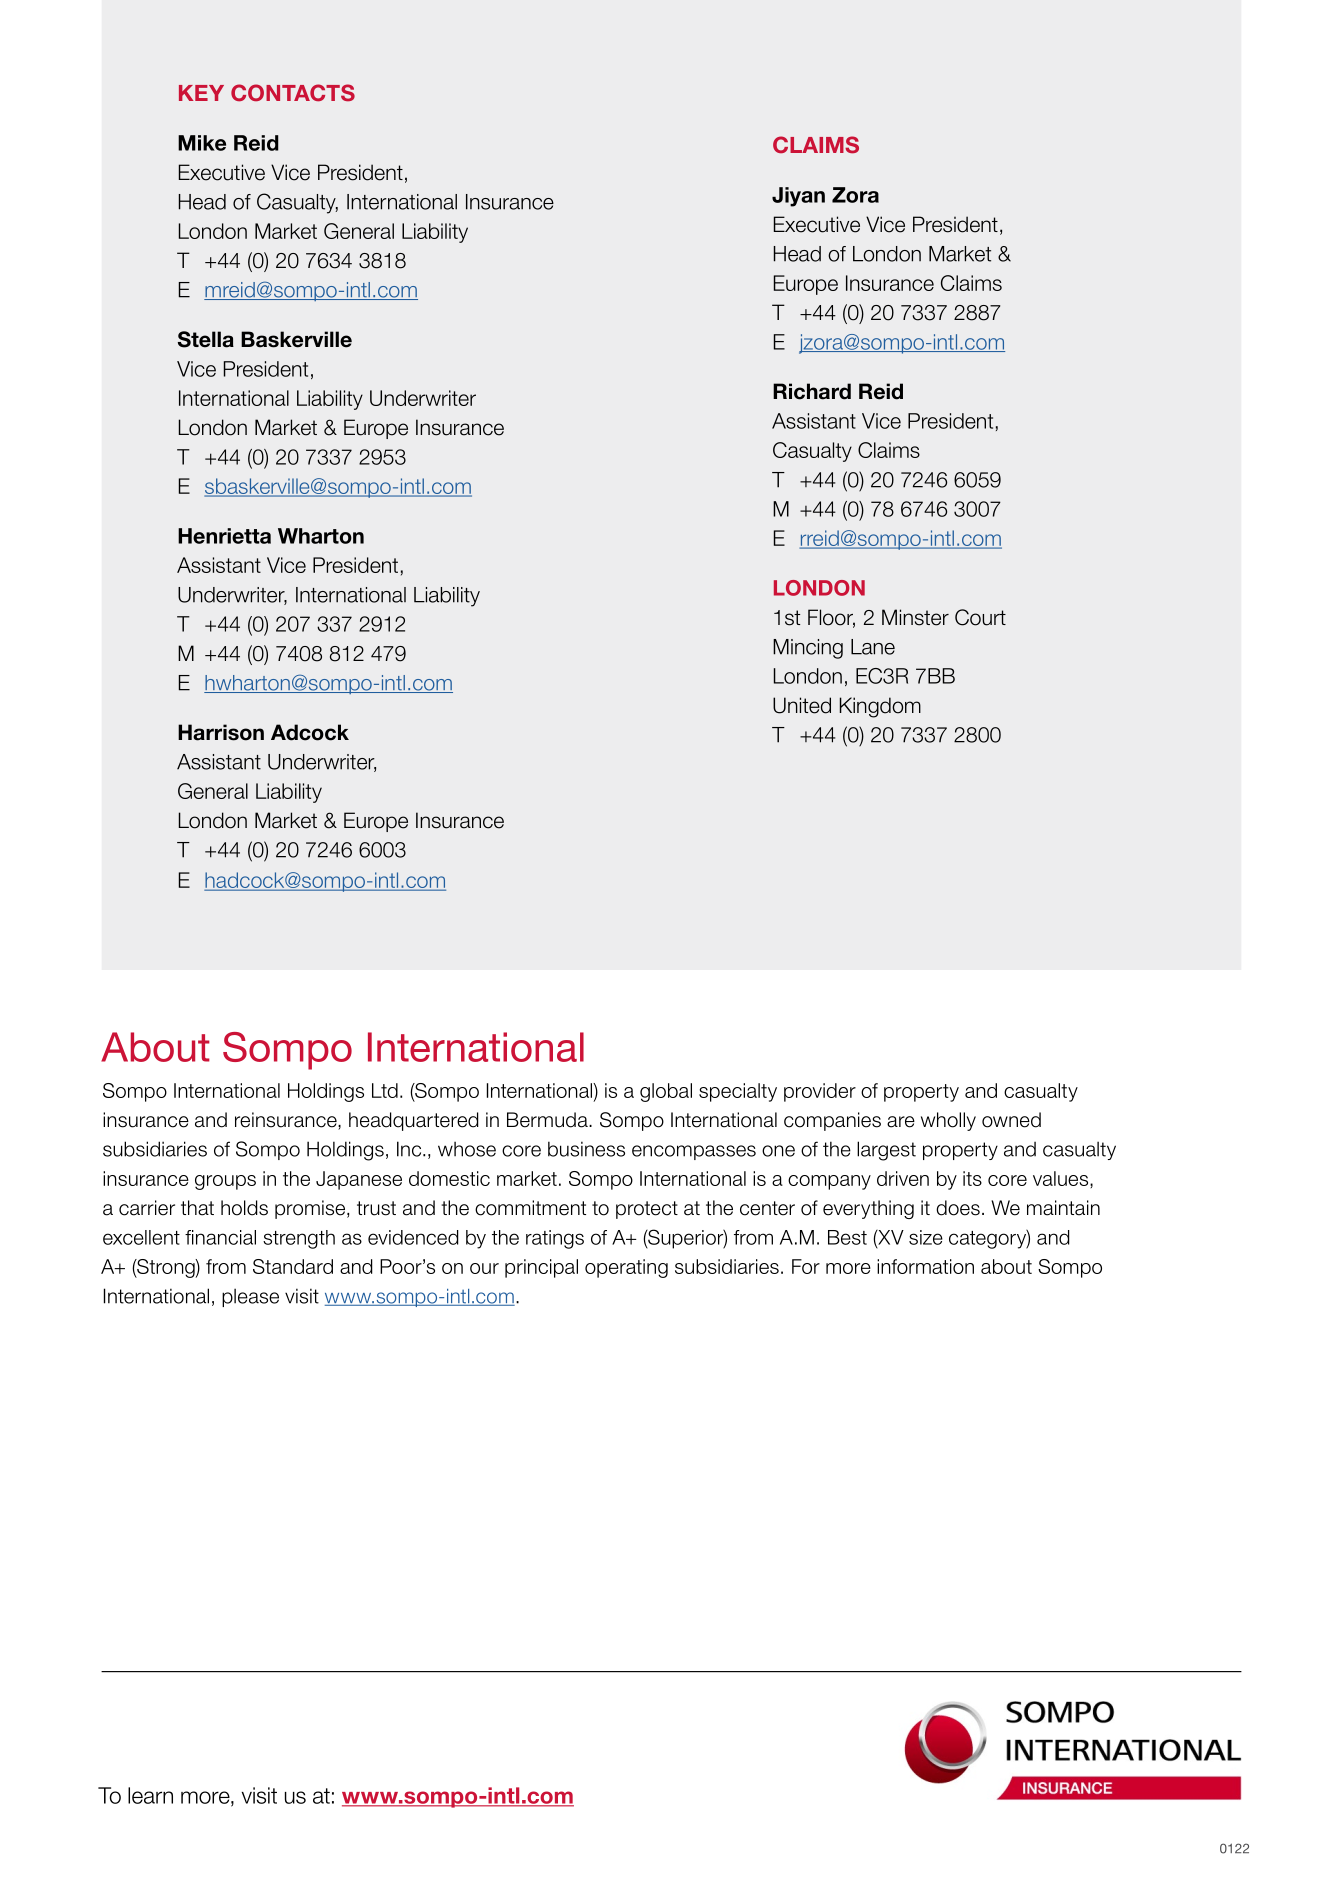 The width and height of the screenshot is (1343, 1901). Describe the element at coordinates (244, 1208) in the screenshot. I see `holds` at that location.
